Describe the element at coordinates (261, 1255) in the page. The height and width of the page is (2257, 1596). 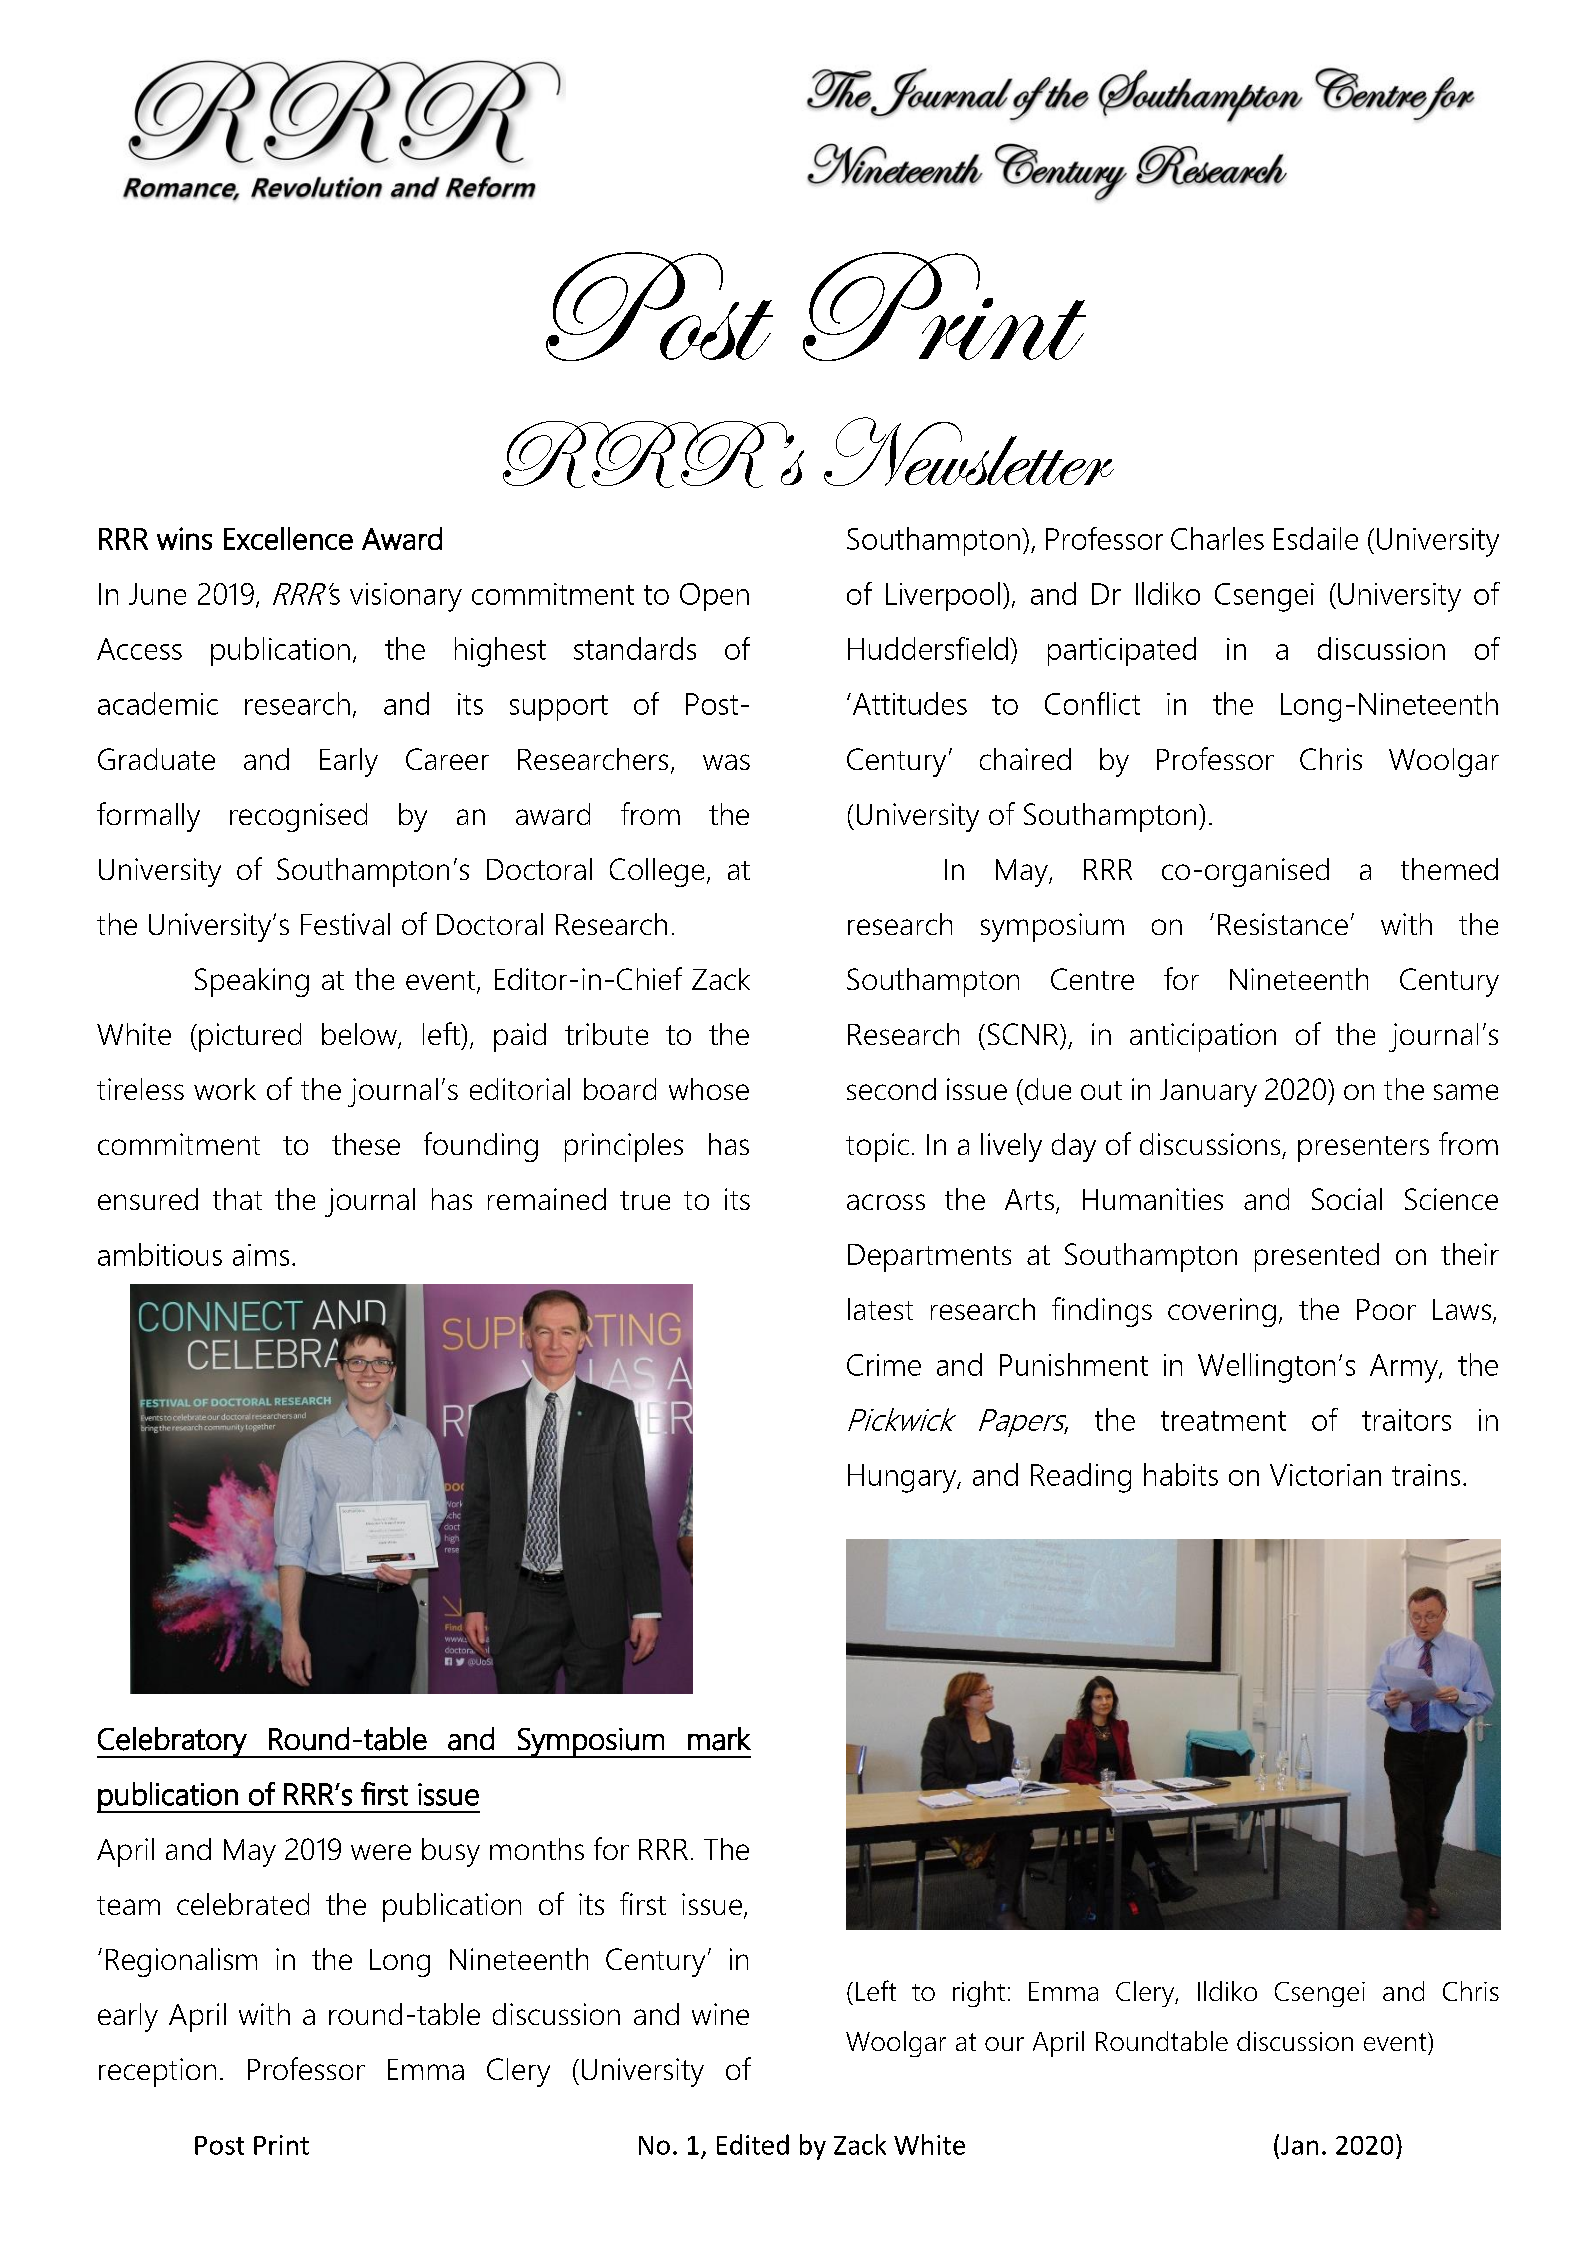
I see `aims` at that location.
